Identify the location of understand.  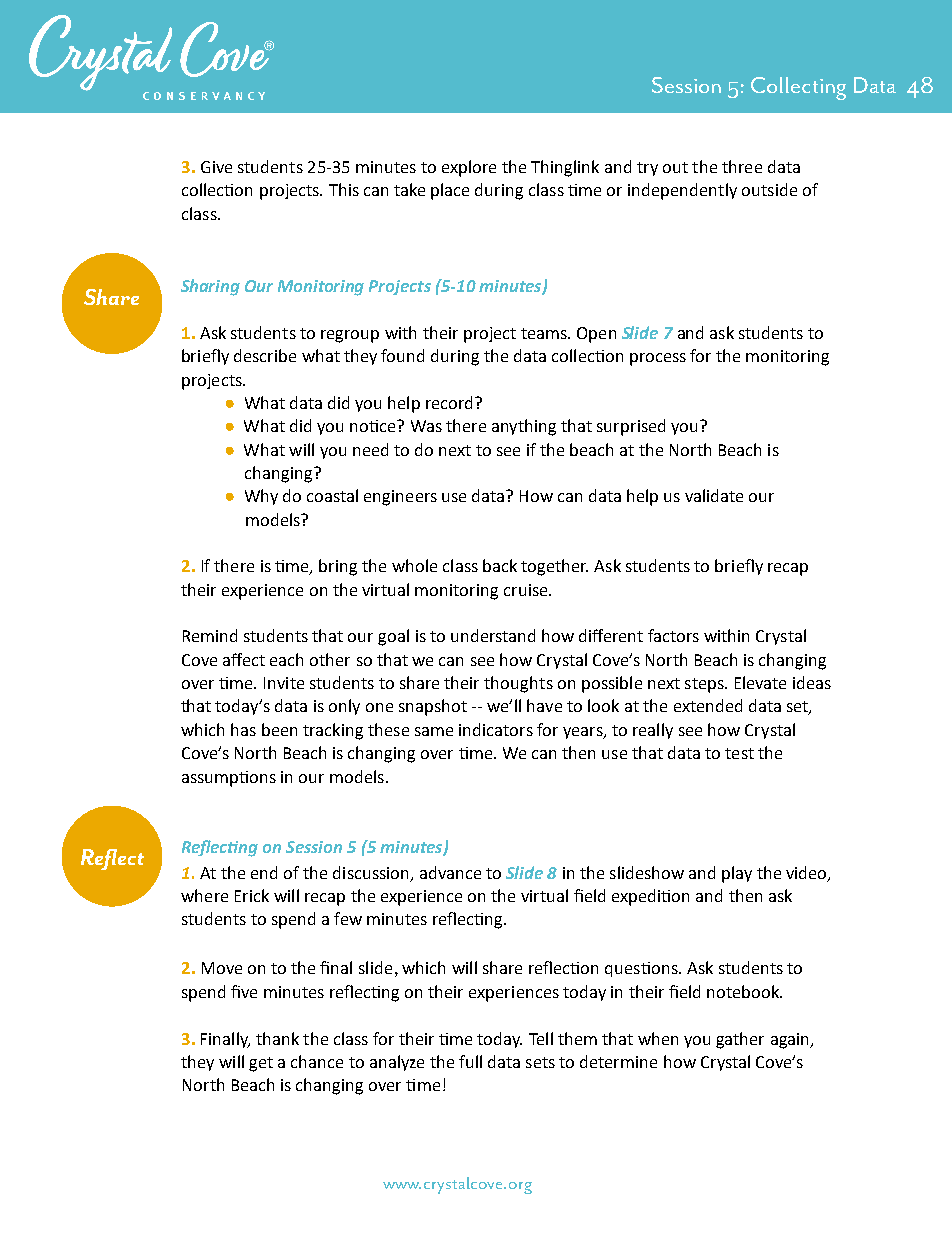
(493, 635).
